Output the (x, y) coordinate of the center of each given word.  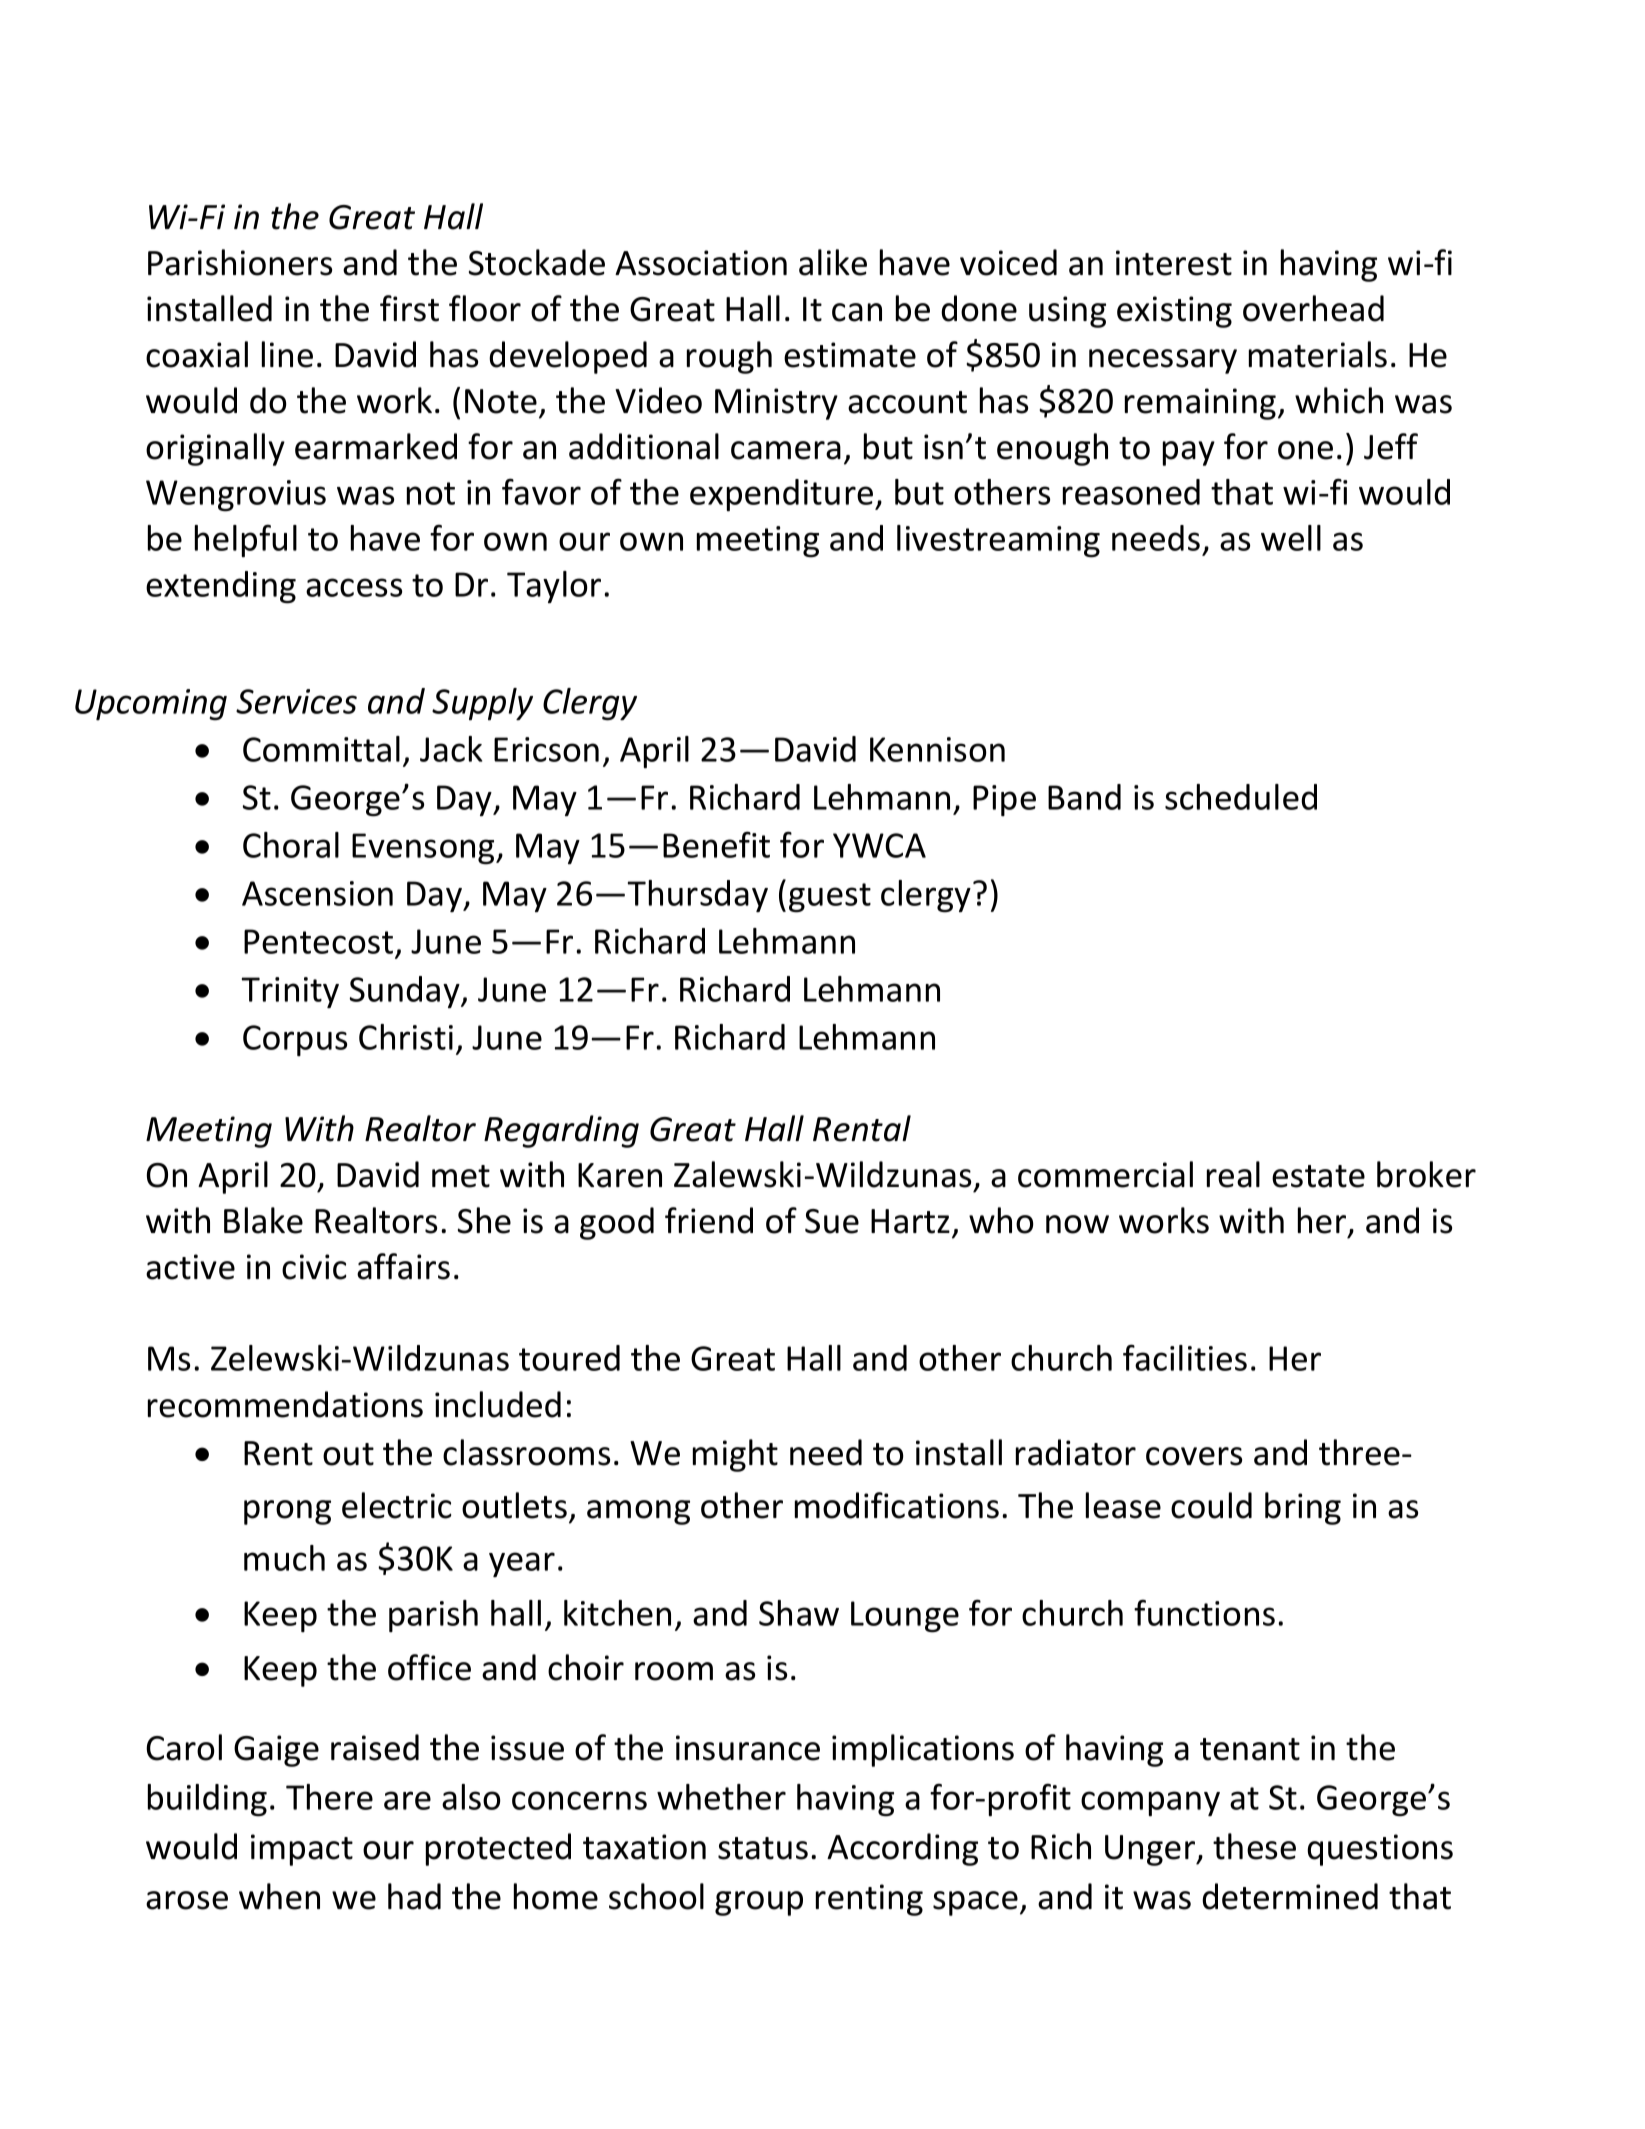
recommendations (285, 1404)
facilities (1185, 1357)
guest (830, 898)
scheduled (1241, 797)
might (735, 1455)
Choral (291, 845)
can (857, 312)
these (1254, 1846)
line (287, 354)
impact (302, 1850)
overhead (1313, 308)
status (763, 1848)
